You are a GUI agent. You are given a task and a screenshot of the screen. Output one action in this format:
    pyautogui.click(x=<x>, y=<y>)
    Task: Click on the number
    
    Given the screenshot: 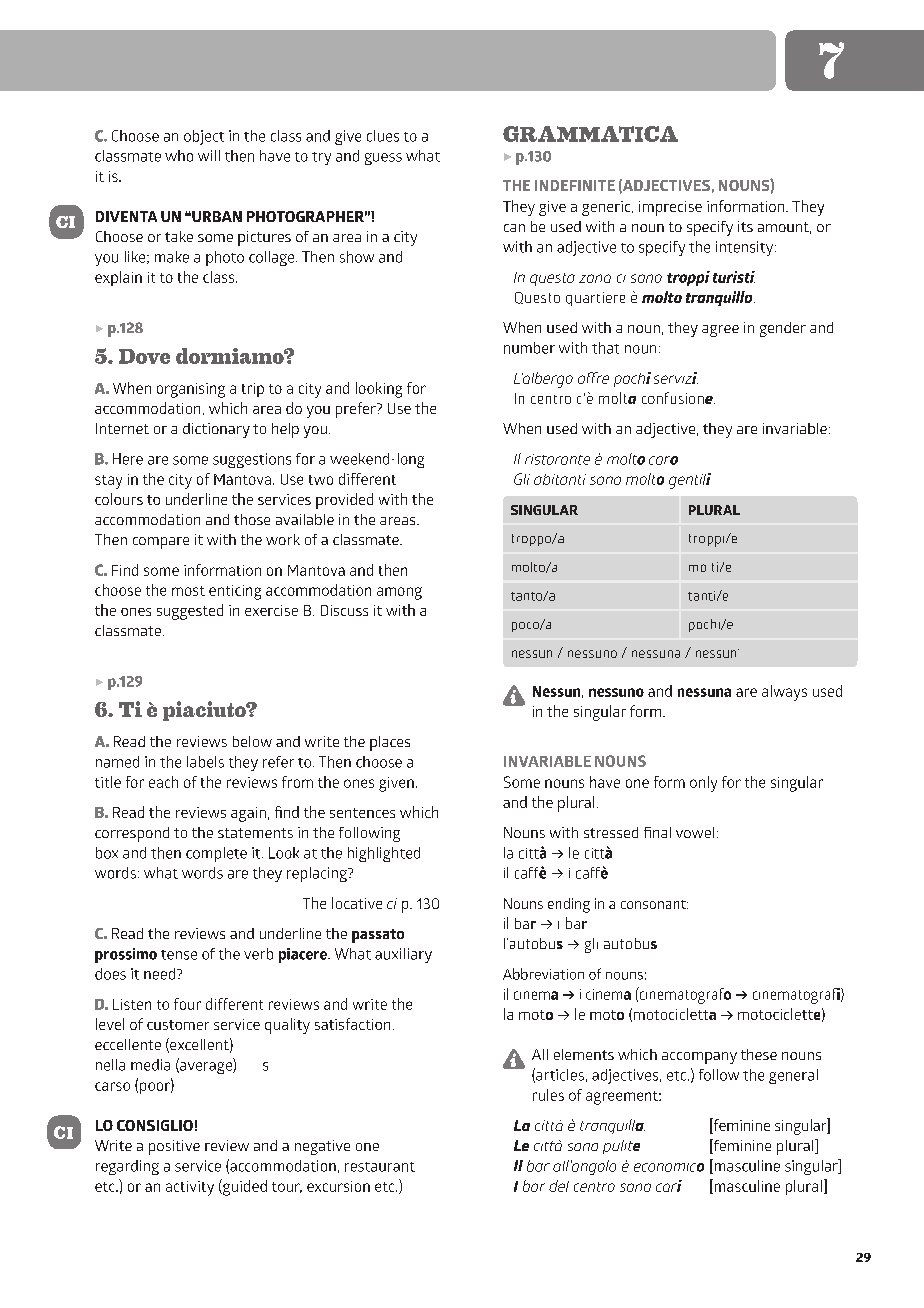 What is the action you would take?
    pyautogui.click(x=529, y=348)
